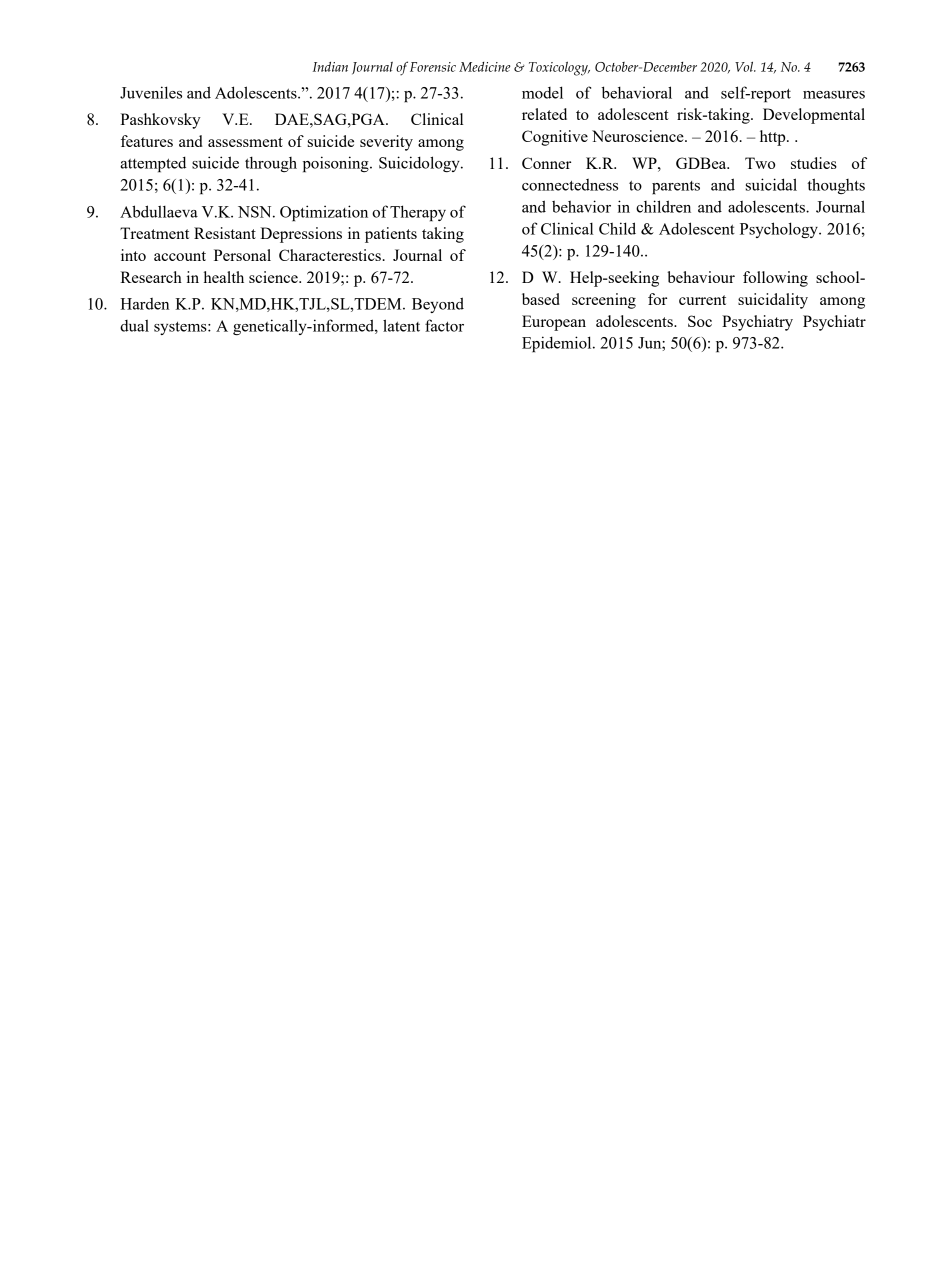 Image resolution: width=952 pixels, height=1270 pixels. I want to click on http, so click(774, 138).
